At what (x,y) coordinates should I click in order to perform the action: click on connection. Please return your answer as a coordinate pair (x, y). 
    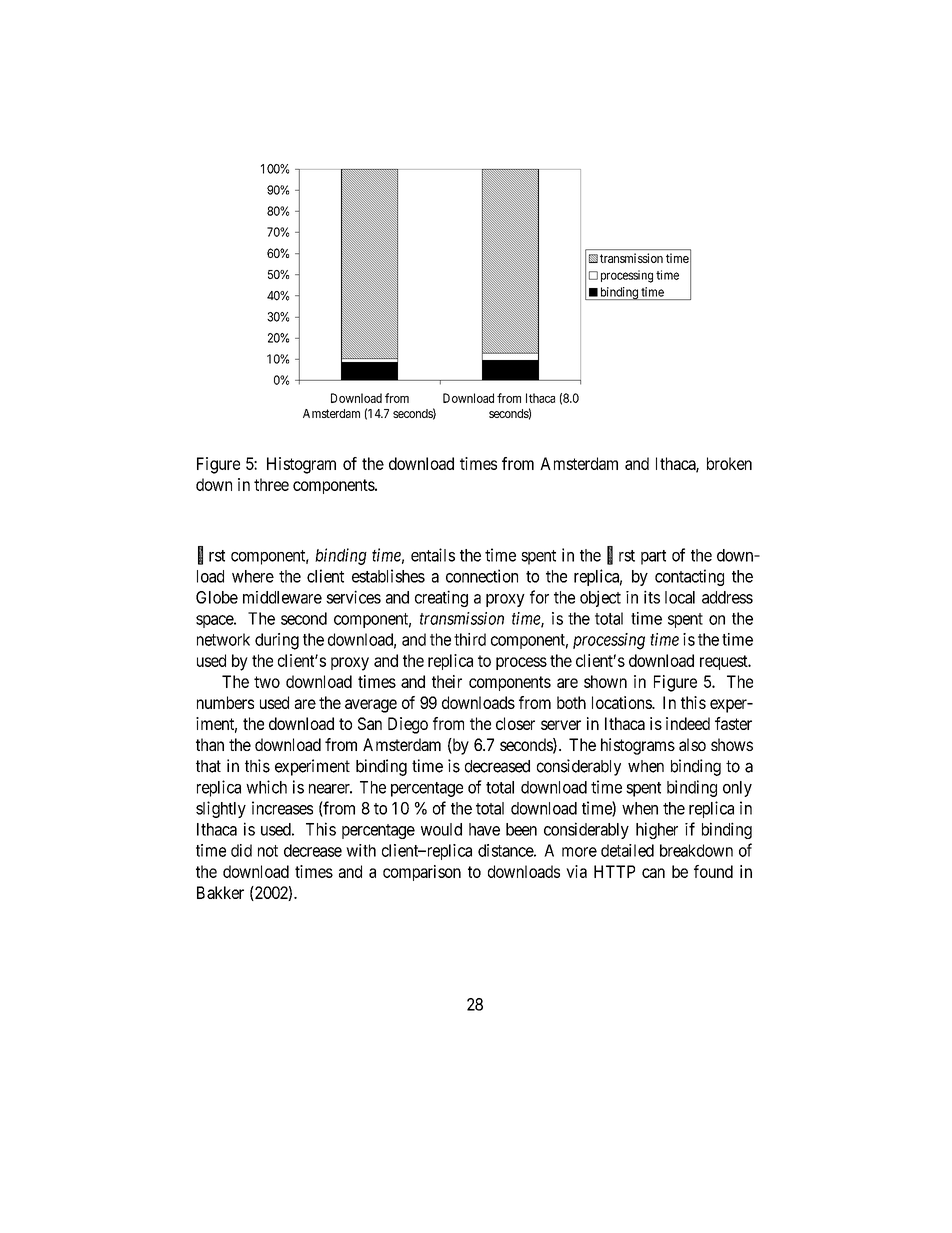
    Looking at the image, I should click on (482, 576).
